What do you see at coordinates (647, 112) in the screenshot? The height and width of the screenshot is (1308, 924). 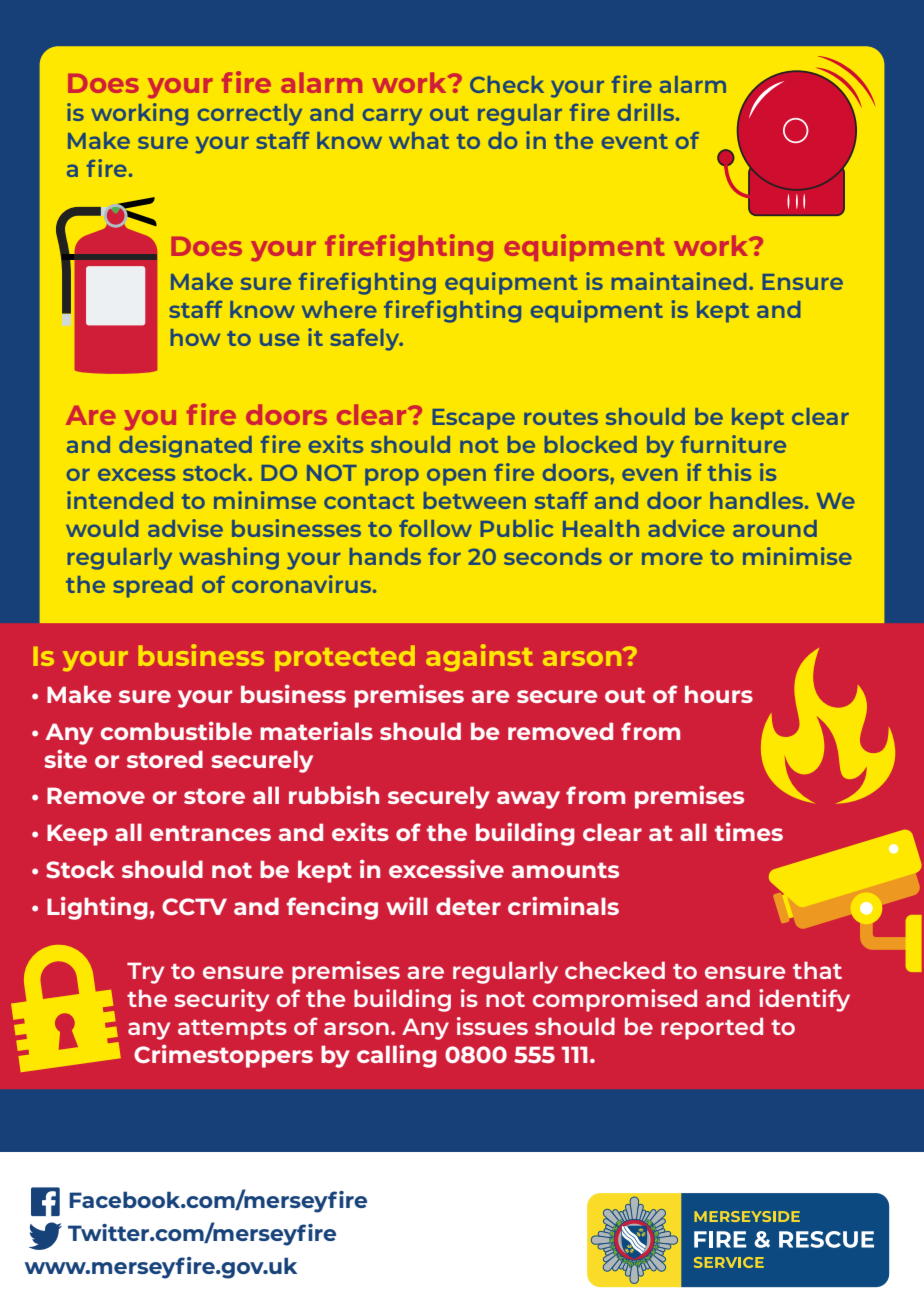 I see `drills` at bounding box center [647, 112].
